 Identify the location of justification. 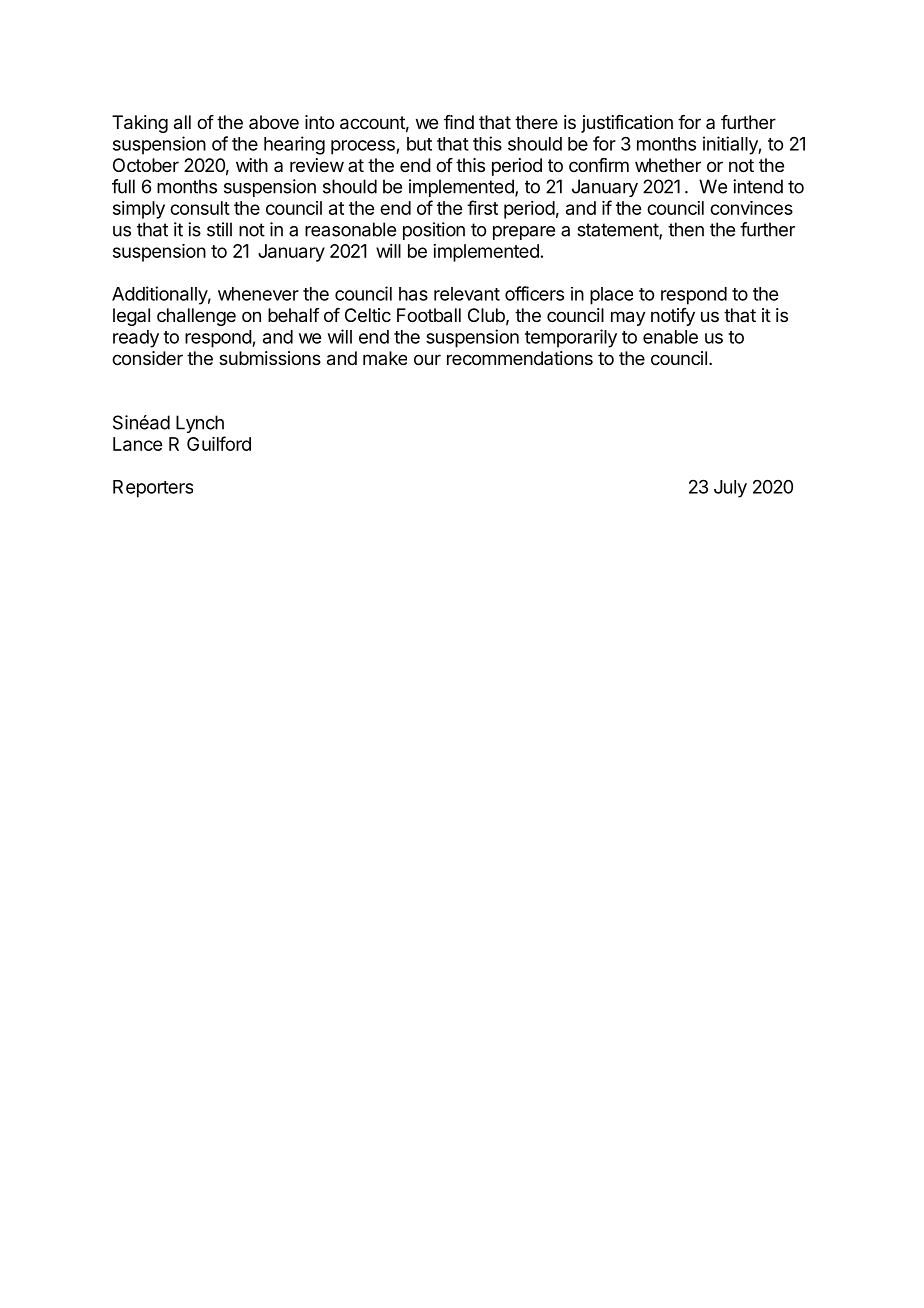
(627, 124).
